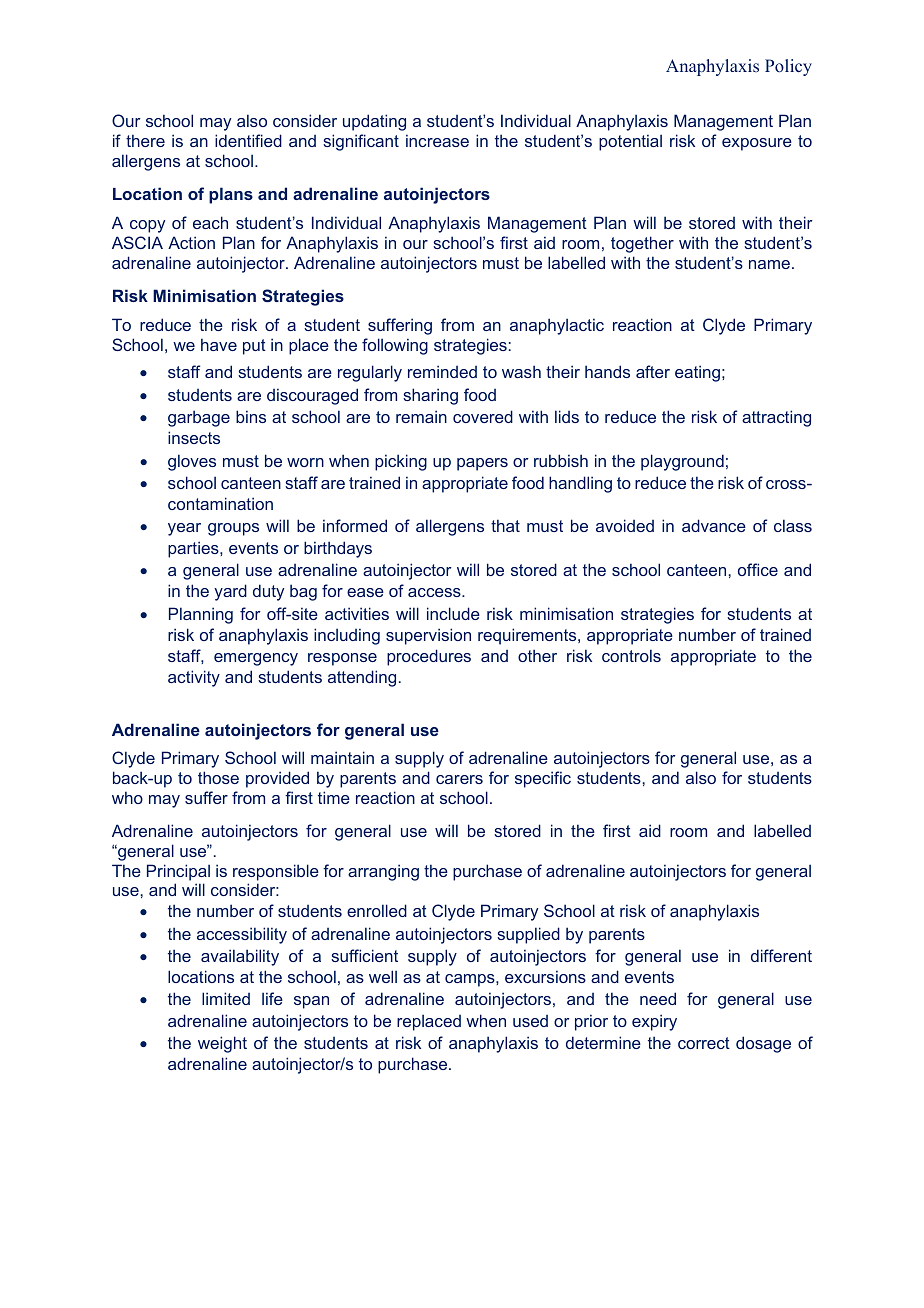  What do you see at coordinates (714, 525) in the page?
I see `advance` at bounding box center [714, 525].
